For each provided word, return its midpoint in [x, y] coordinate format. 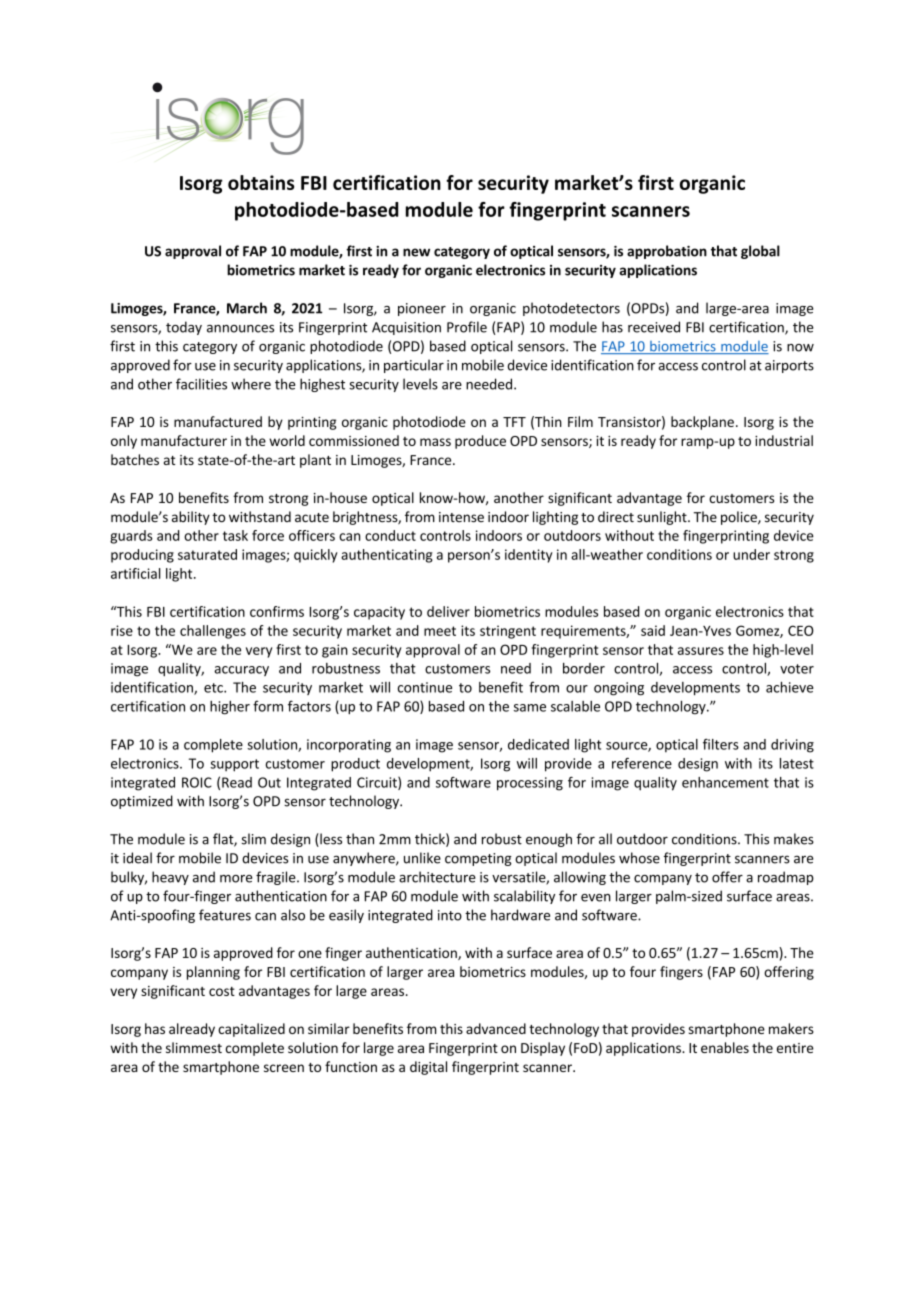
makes [794, 839]
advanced [496, 1028]
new [416, 252]
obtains [261, 182]
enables [725, 1047]
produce [480, 442]
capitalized [251, 1030]
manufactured [218, 421]
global [760, 252]
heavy [170, 878]
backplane [702, 423]
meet [440, 631]
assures [701, 651]
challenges [213, 632]
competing [478, 859]
